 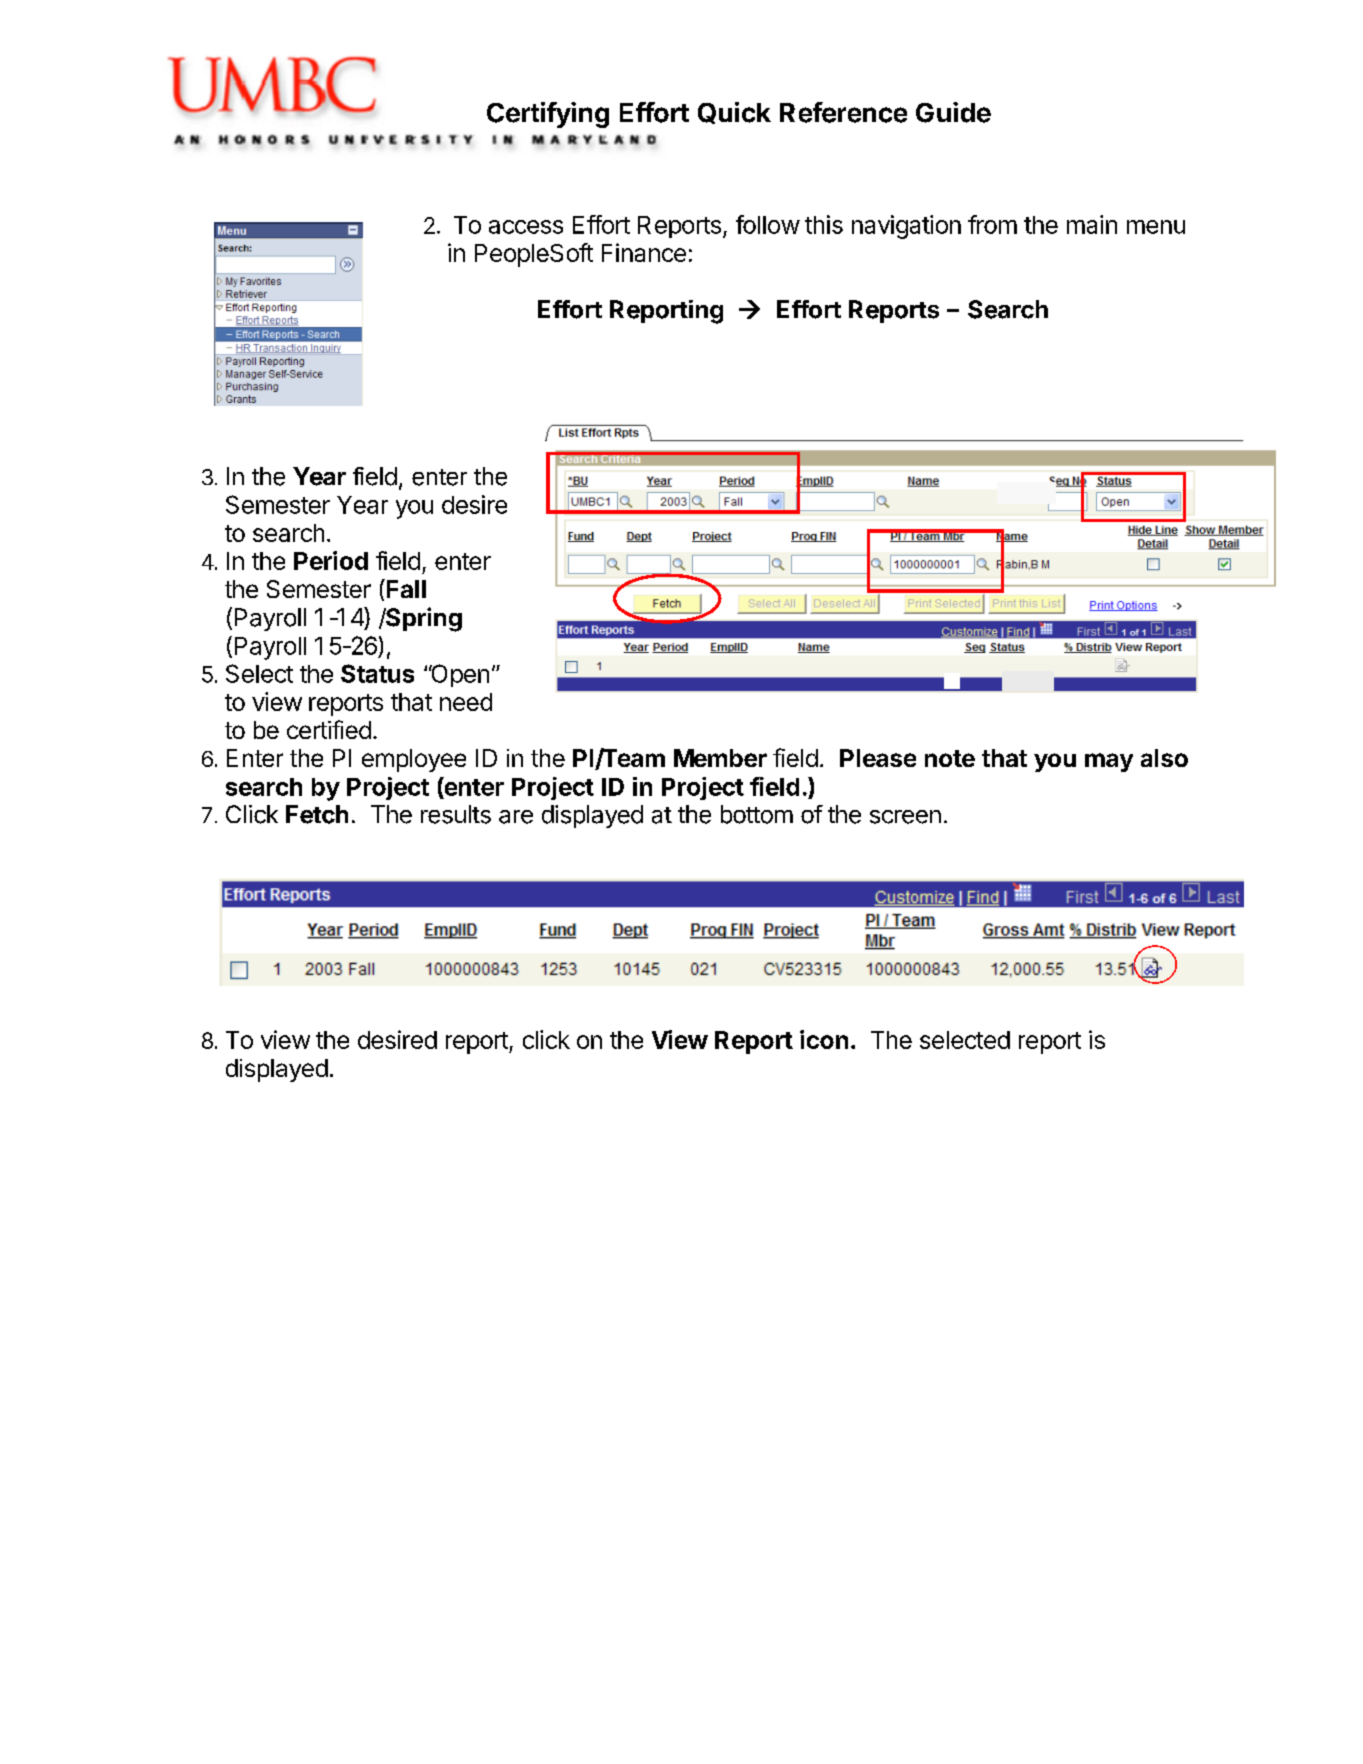 I want to click on Quick, so click(x=734, y=113).
